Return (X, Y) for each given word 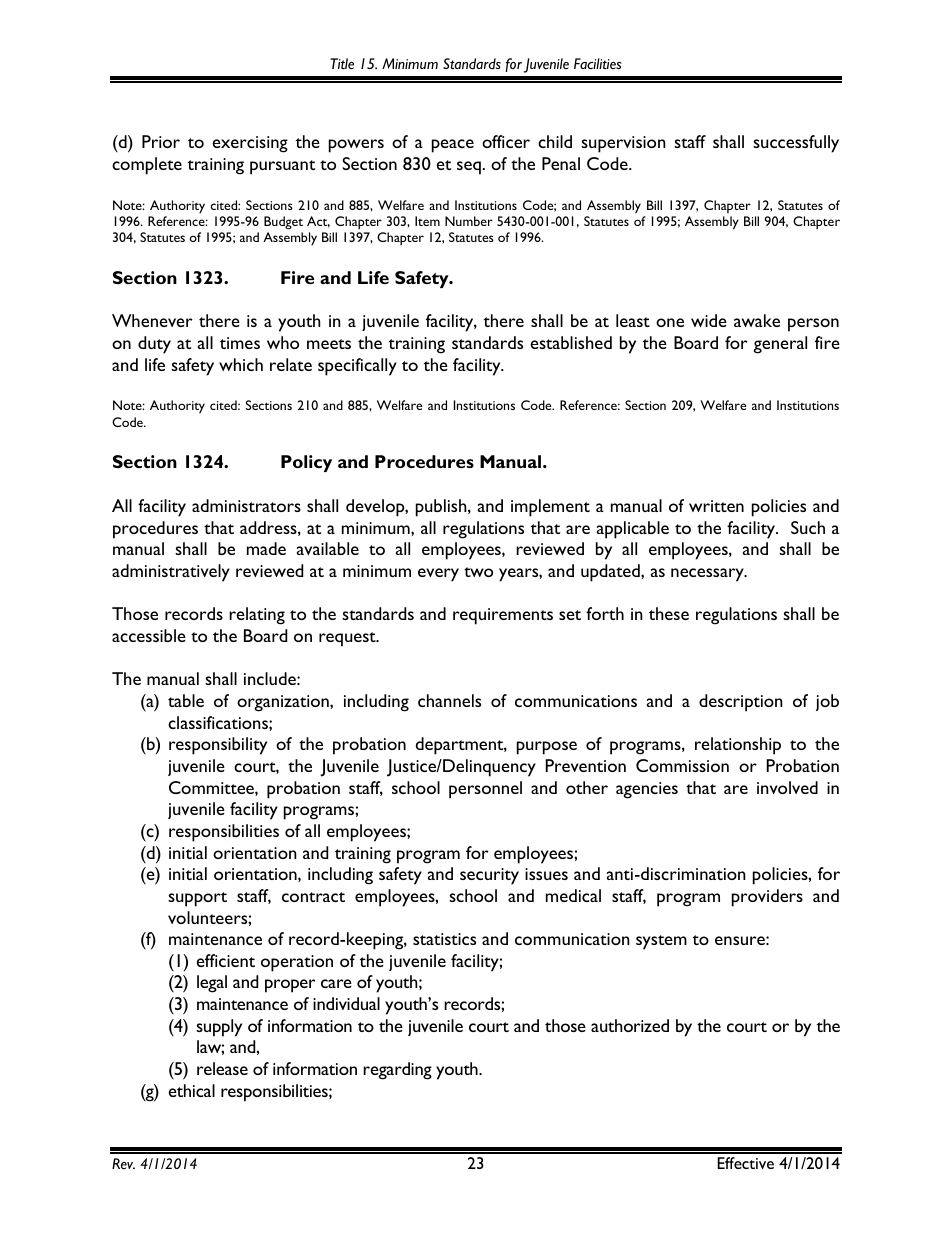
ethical (191, 1090)
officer (506, 141)
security (489, 876)
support (197, 899)
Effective (745, 1163)
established (571, 342)
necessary (708, 575)
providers (767, 898)
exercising (250, 144)
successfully (796, 144)
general (780, 345)
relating (257, 616)
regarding (397, 1071)
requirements (503, 616)
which (241, 364)
